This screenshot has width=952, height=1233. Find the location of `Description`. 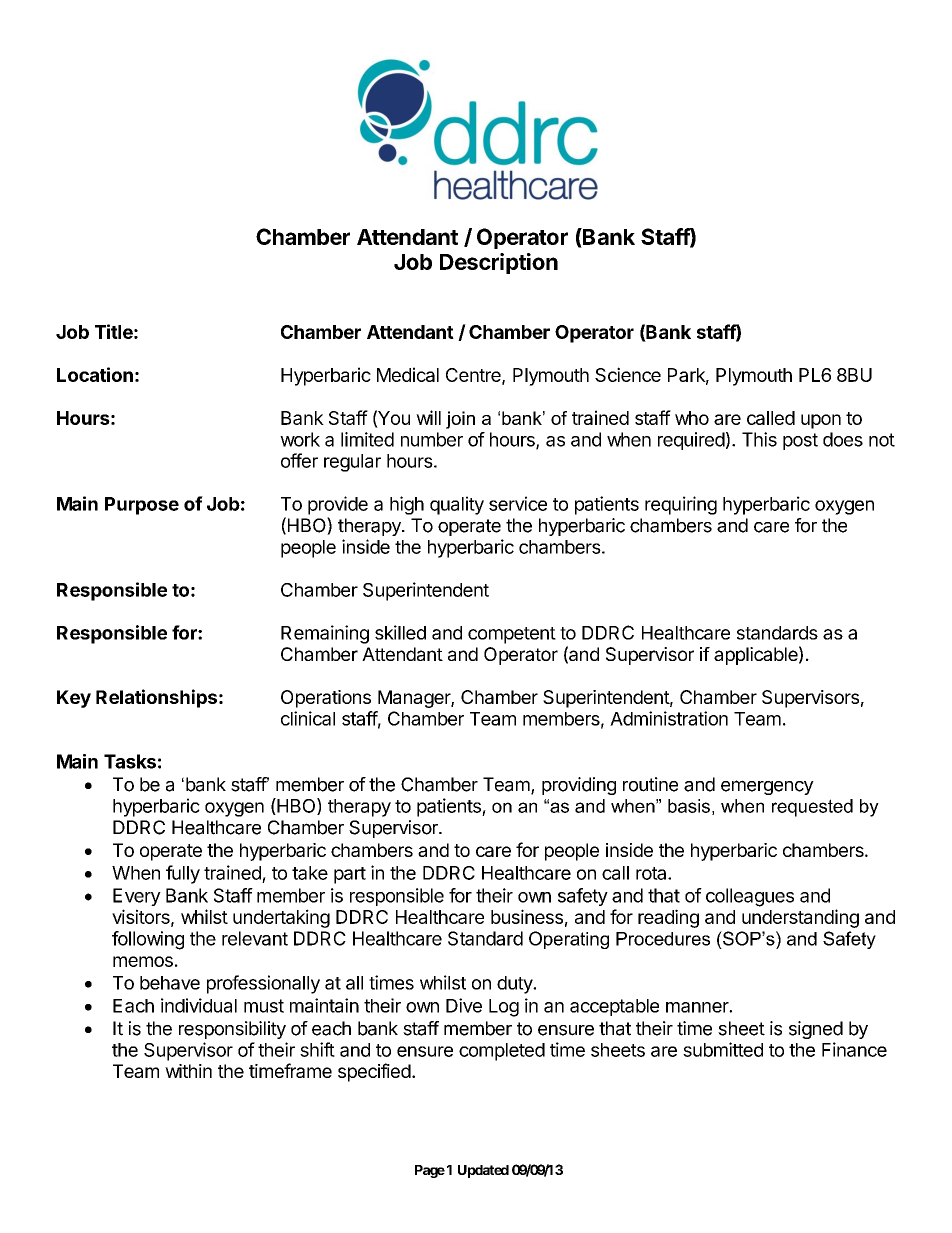

Description is located at coordinates (499, 263).
